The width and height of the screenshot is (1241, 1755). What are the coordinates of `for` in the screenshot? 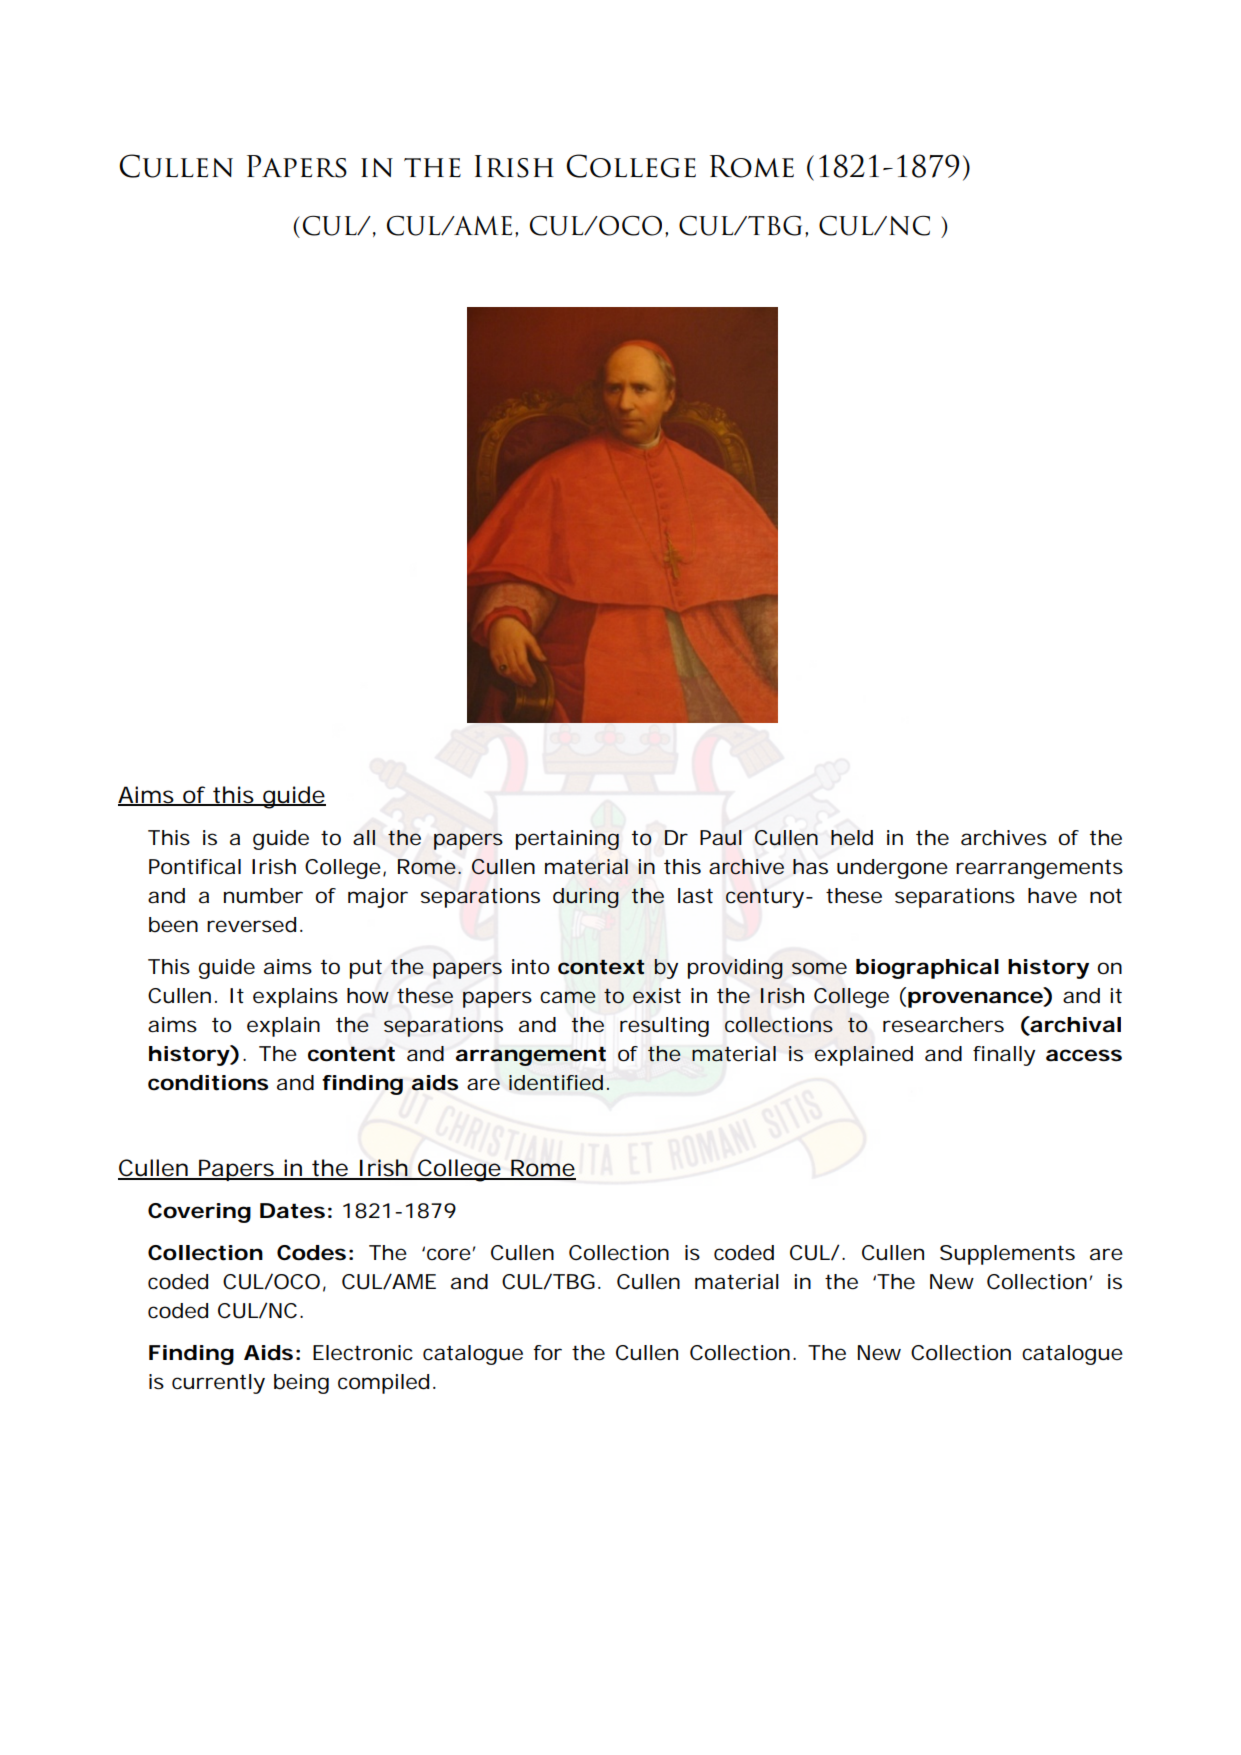 It's located at (547, 1352).
